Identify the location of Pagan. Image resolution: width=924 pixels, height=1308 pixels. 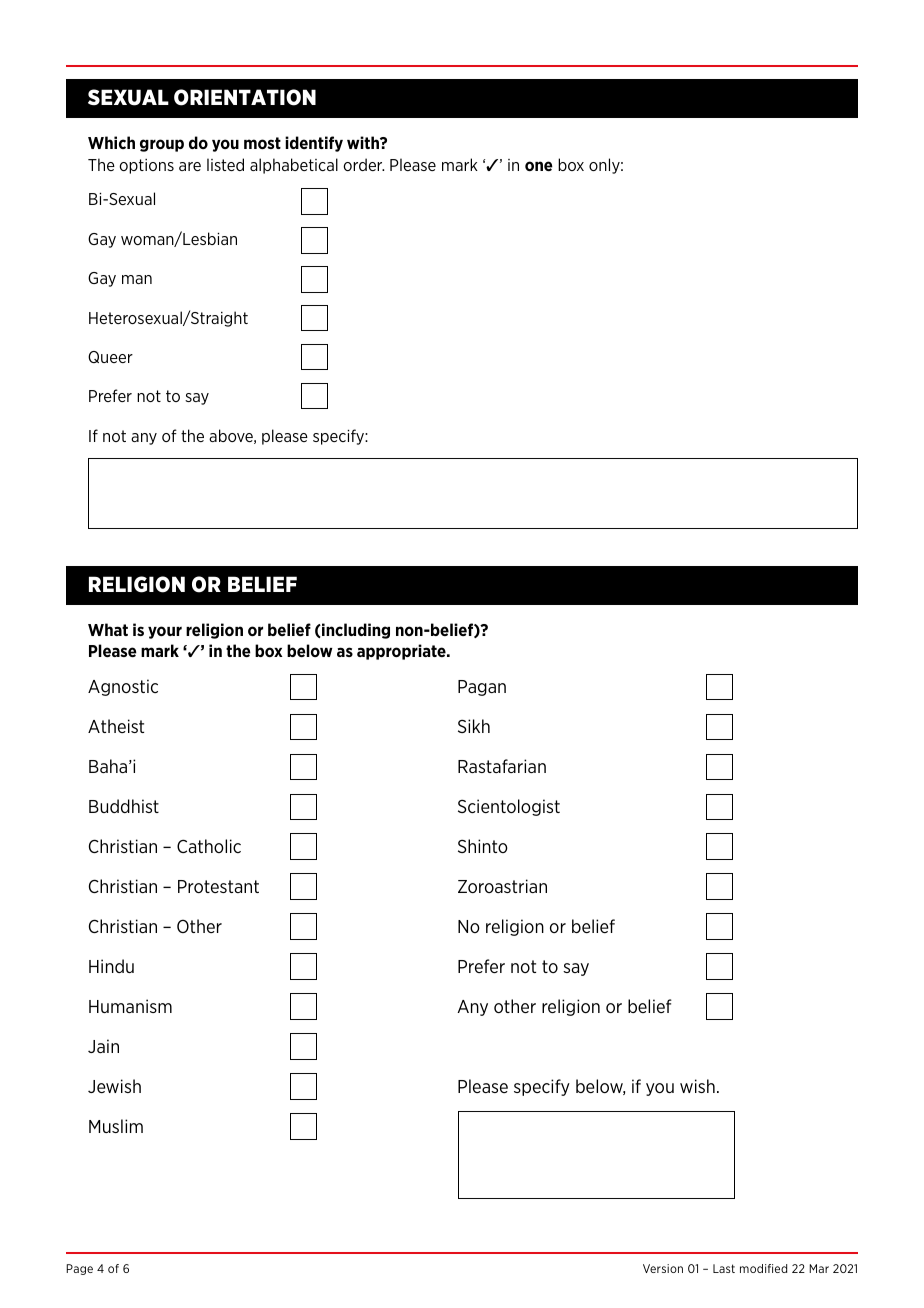
(482, 688).
